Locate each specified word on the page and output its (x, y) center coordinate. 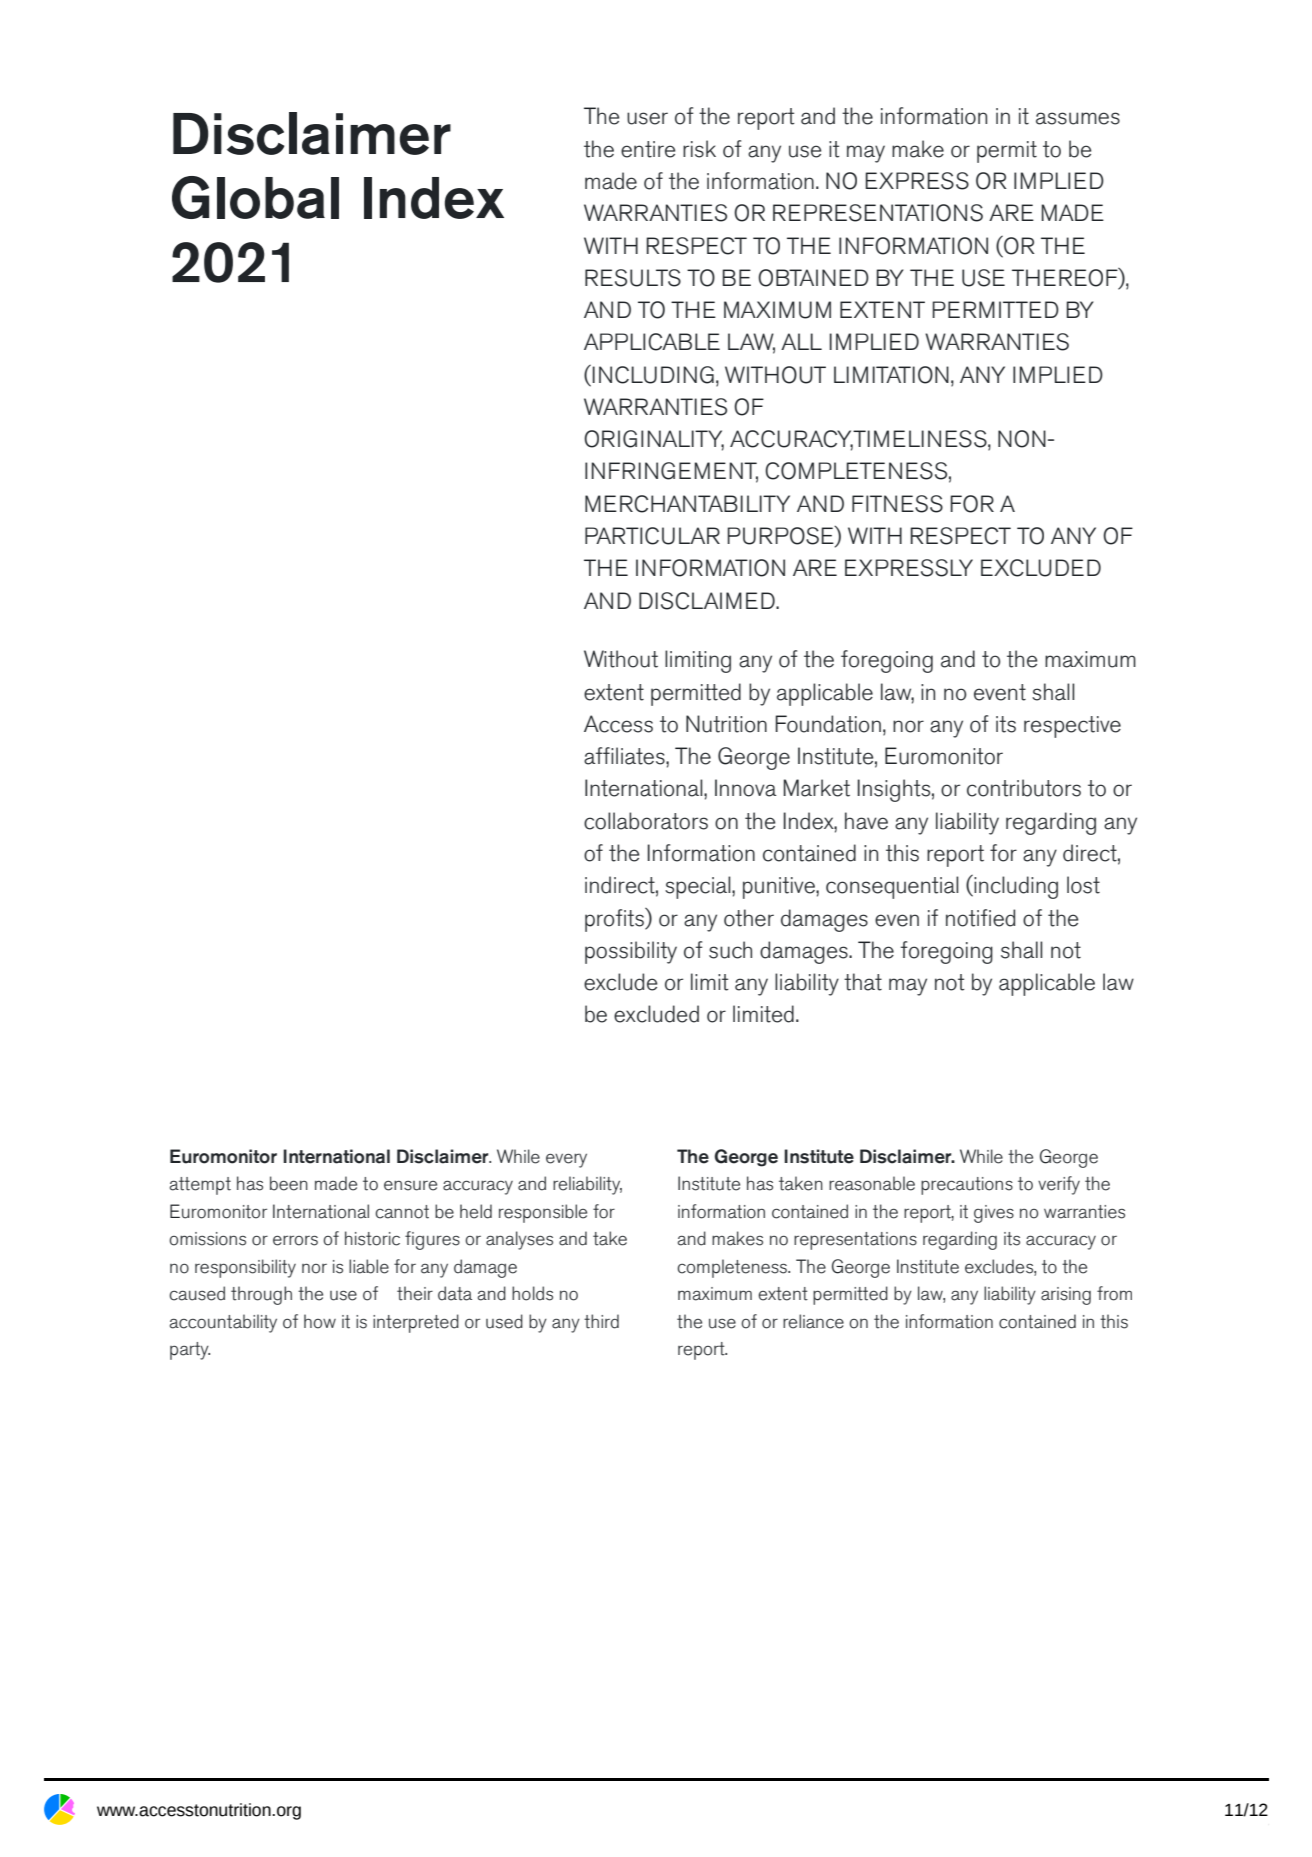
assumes (1078, 118)
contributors (1024, 788)
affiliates (625, 756)
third (601, 1321)
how (320, 1321)
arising (1066, 1296)
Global (255, 197)
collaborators (646, 821)
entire (648, 149)
